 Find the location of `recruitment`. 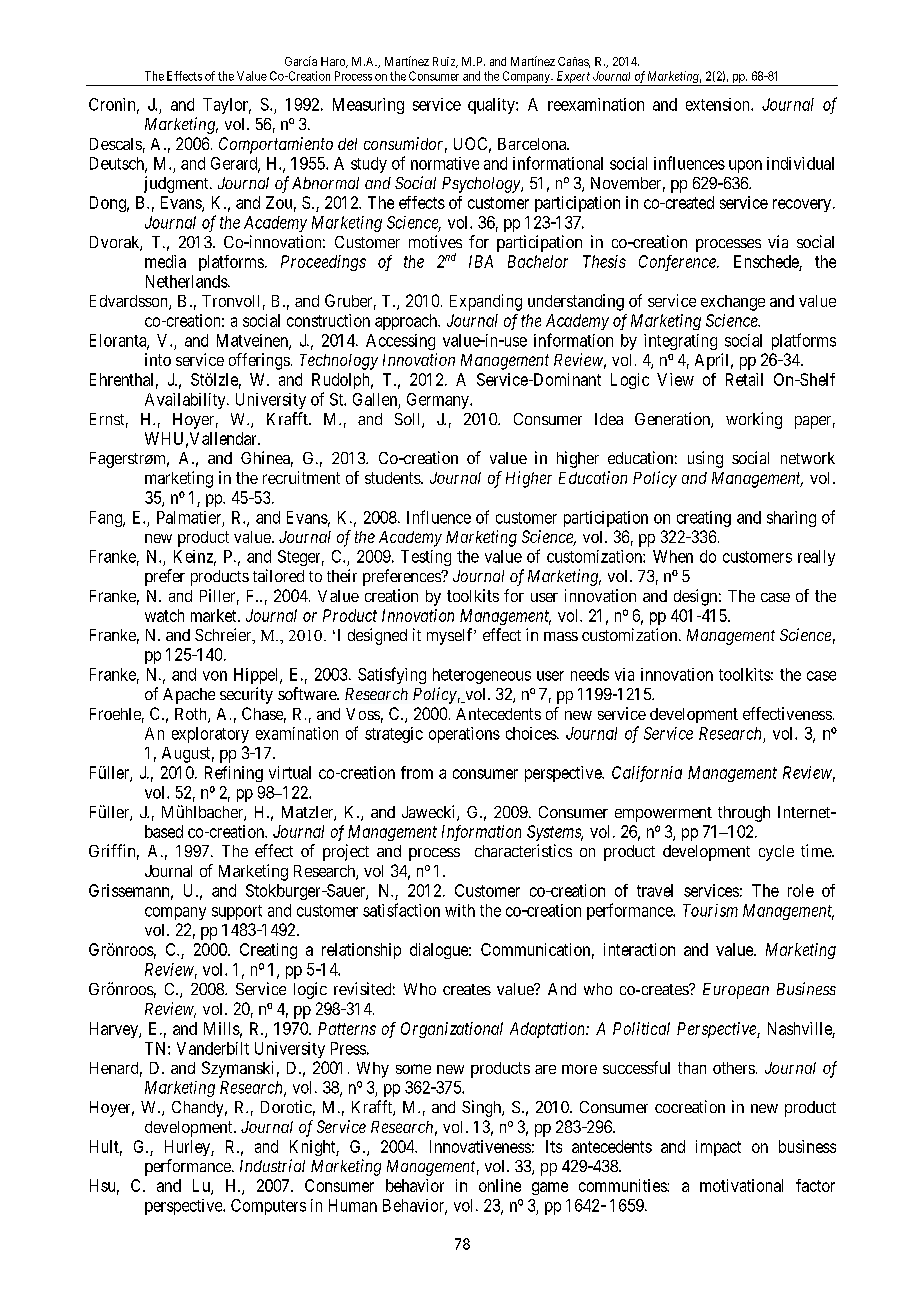

recruitment is located at coordinates (301, 477).
